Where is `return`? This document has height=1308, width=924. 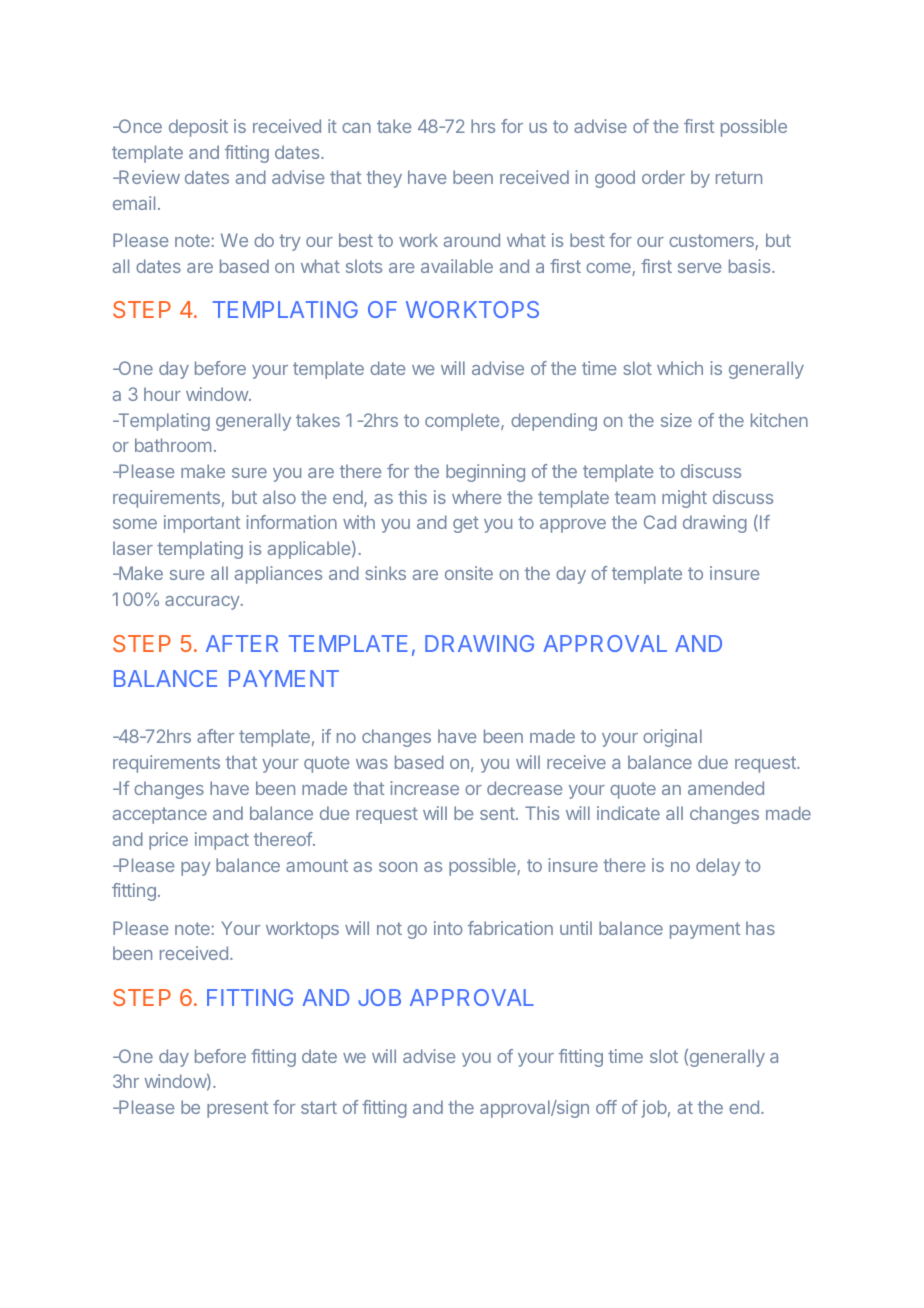 return is located at coordinates (739, 177).
